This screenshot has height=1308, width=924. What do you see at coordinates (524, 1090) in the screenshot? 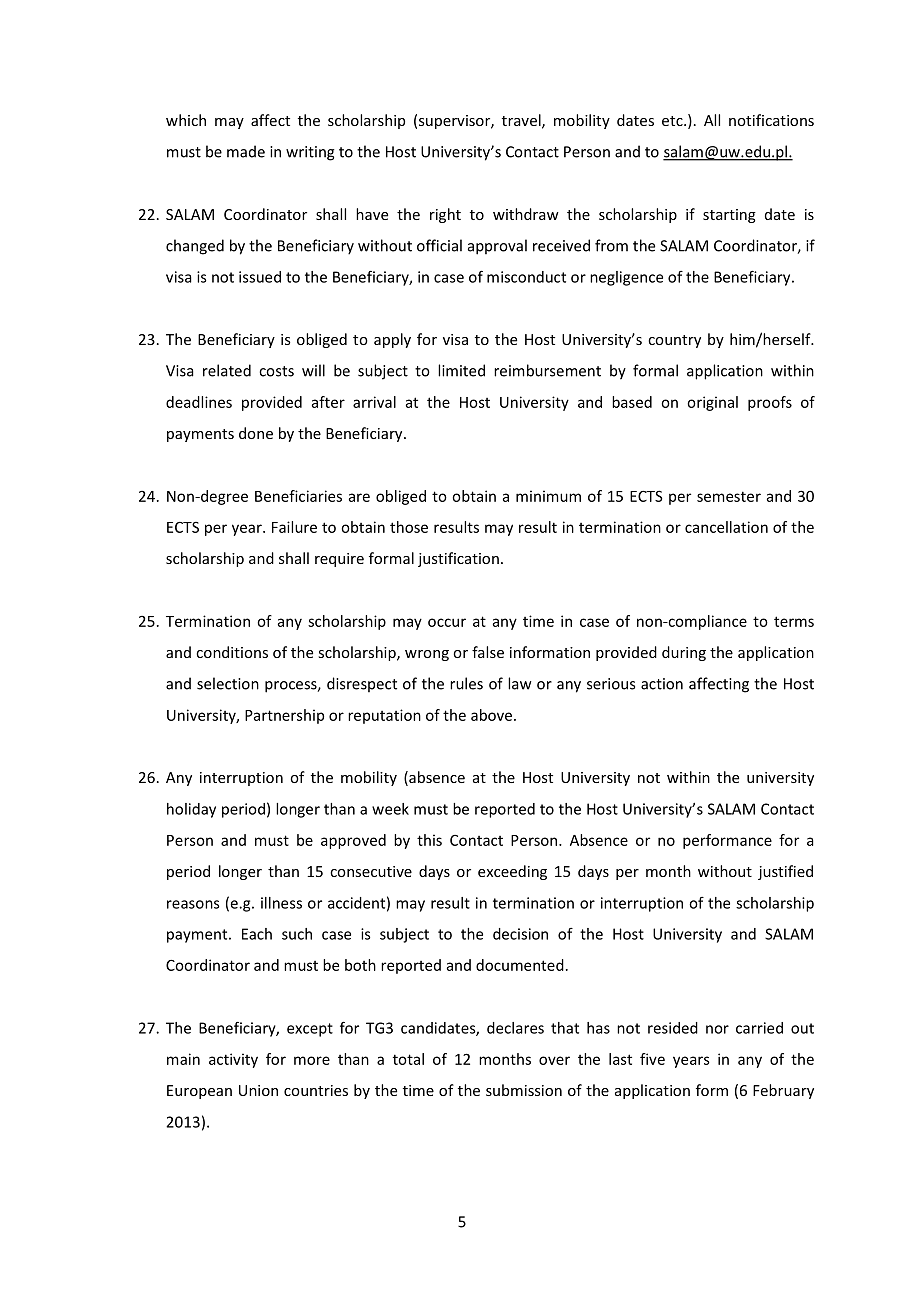
I see `submission` at bounding box center [524, 1090].
